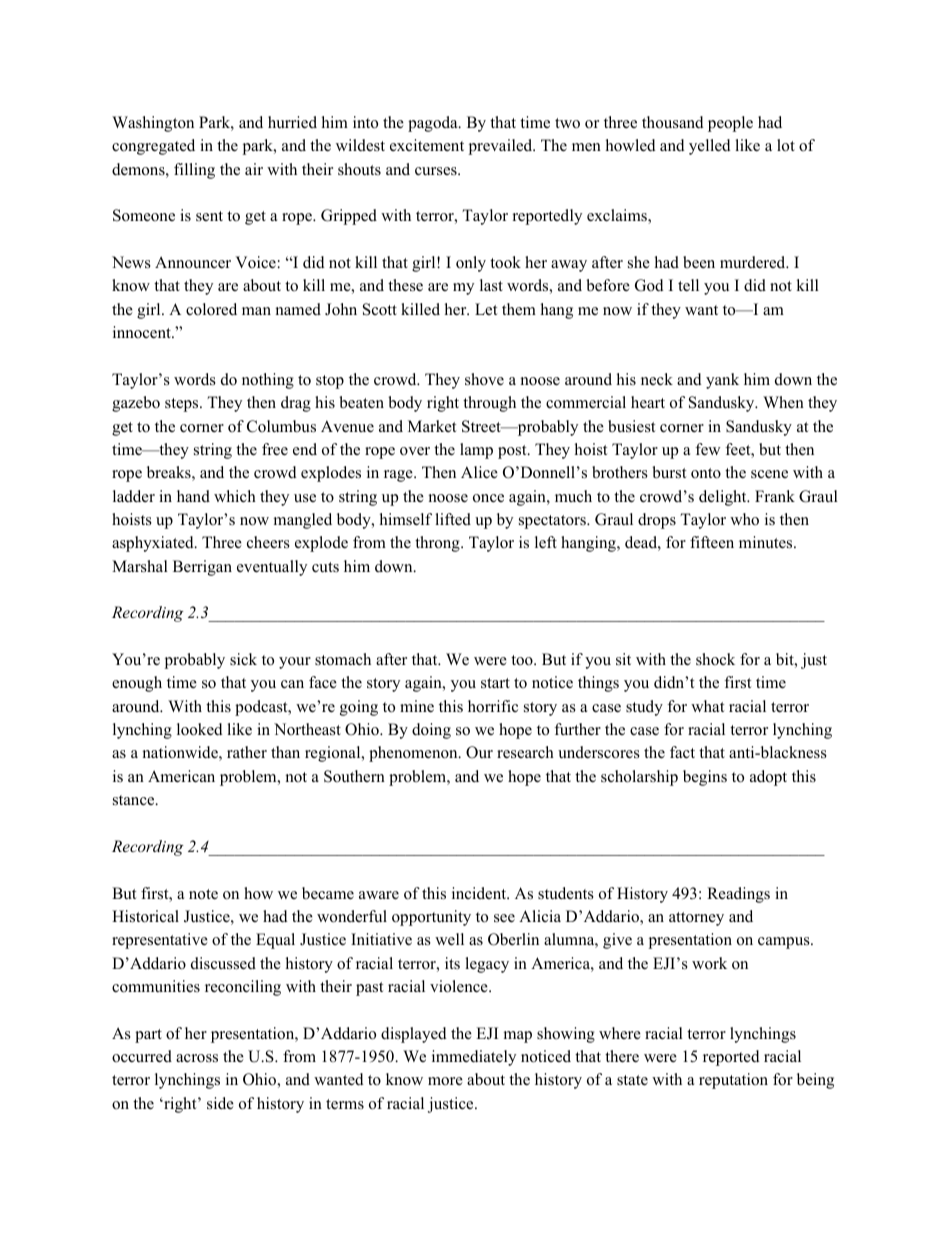  What do you see at coordinates (476, 451) in the screenshot?
I see `lamp` at bounding box center [476, 451].
